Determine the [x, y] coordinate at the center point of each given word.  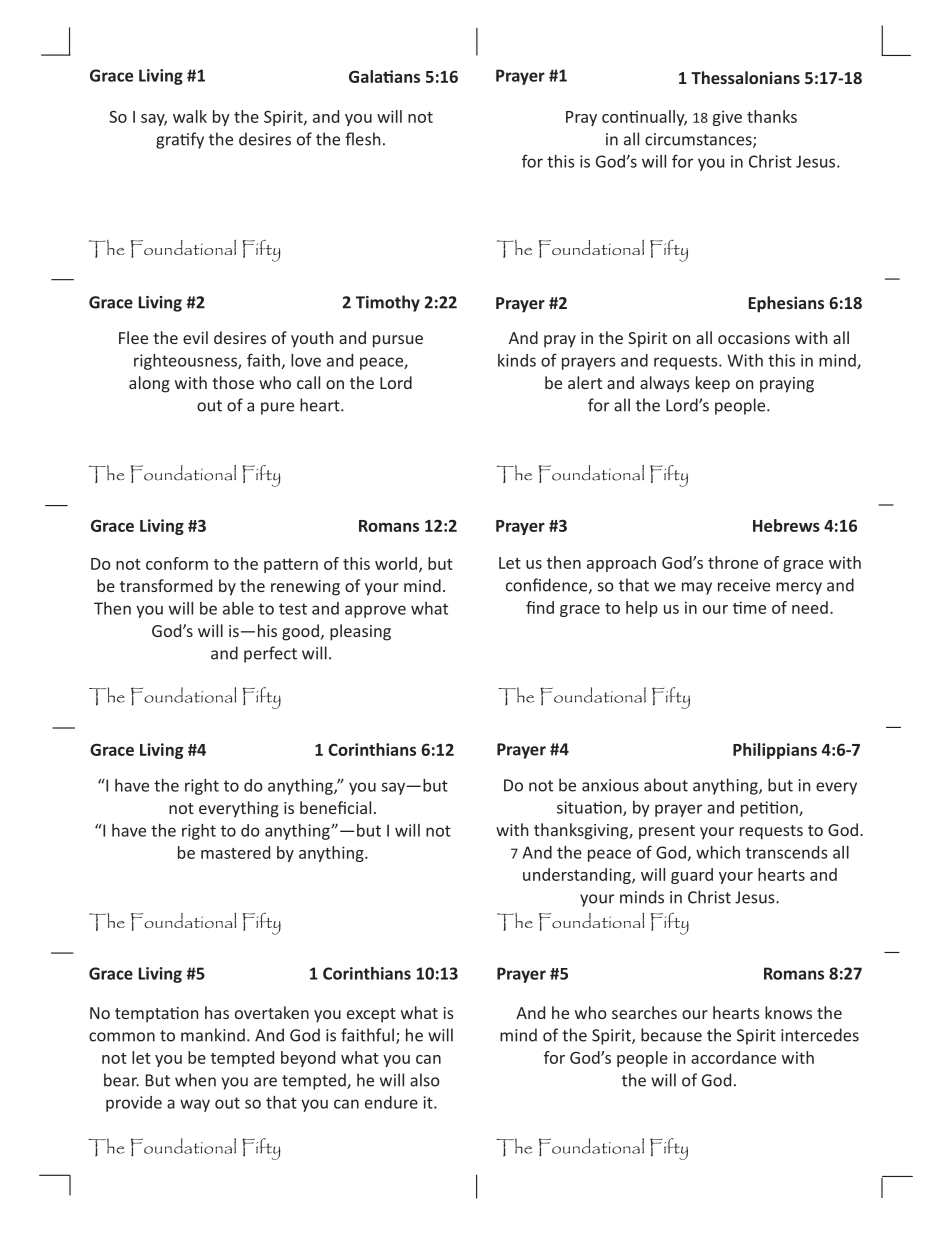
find [540, 607]
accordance [733, 1057]
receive [744, 585]
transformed [166, 585]
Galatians [384, 76]
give [727, 118]
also [425, 1080]
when [195, 1080]
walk [190, 116]
